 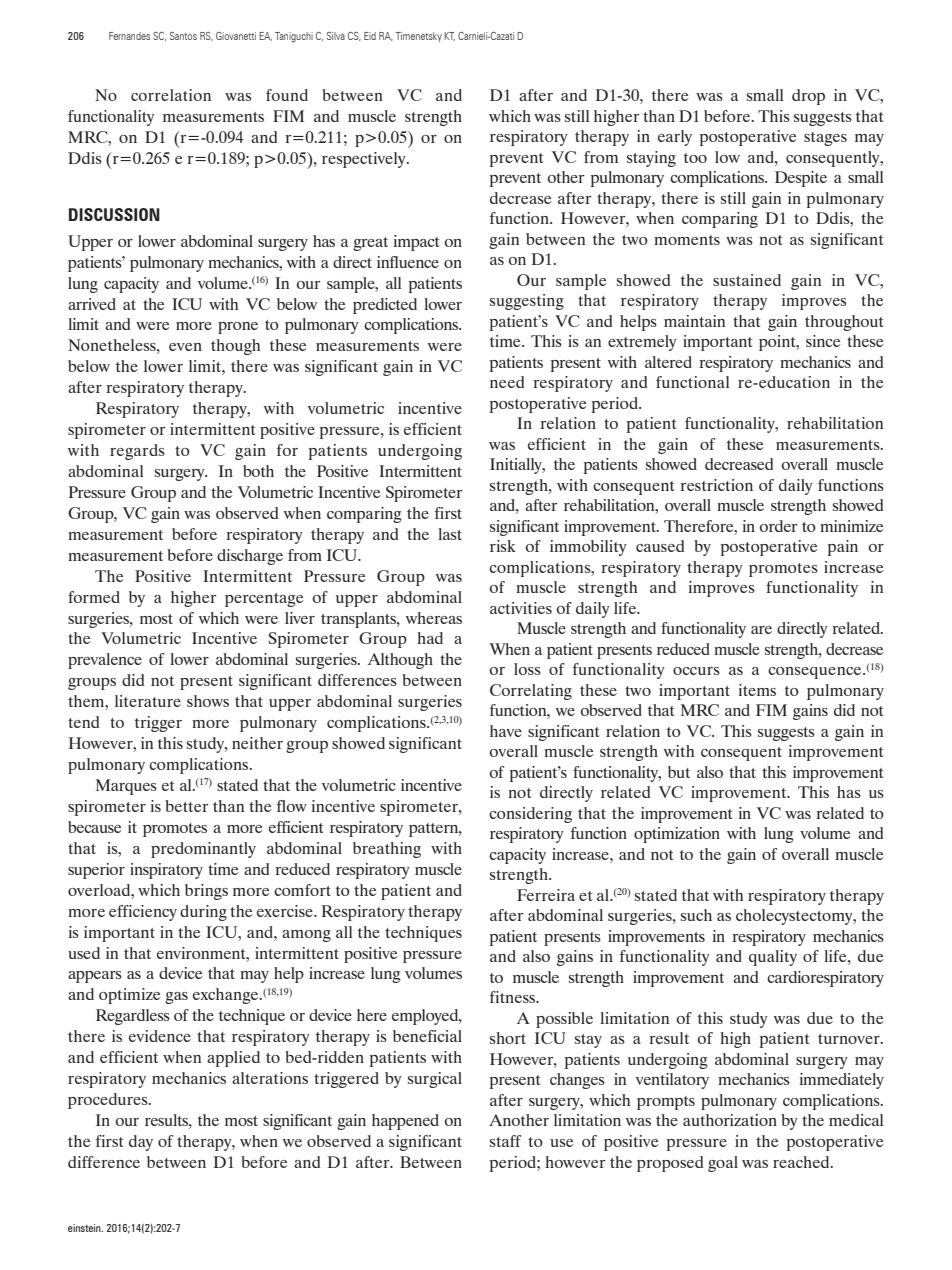 What do you see at coordinates (808, 97) in the screenshot?
I see `drop` at bounding box center [808, 97].
